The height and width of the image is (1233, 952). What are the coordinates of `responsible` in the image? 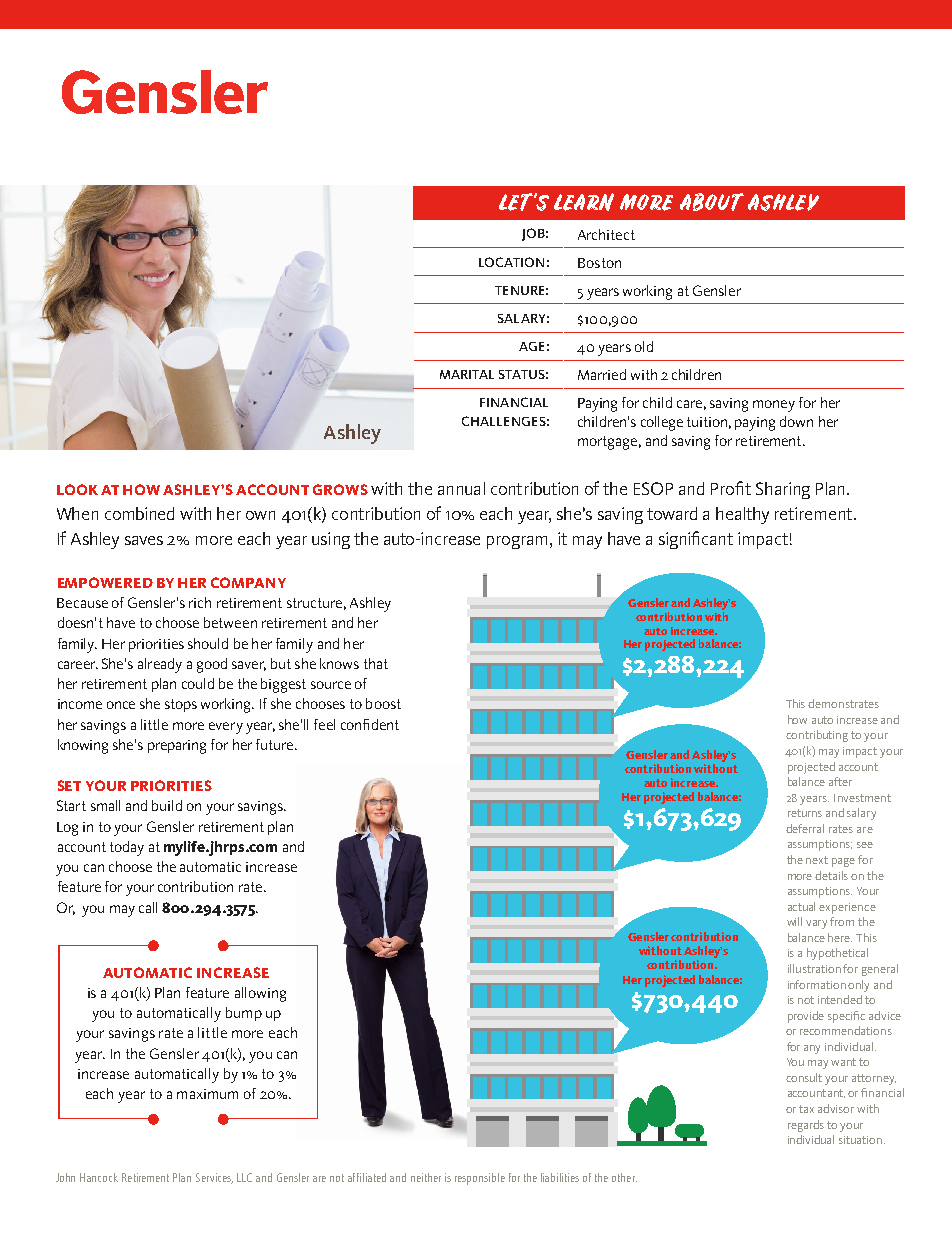 It's located at (480, 1179).
